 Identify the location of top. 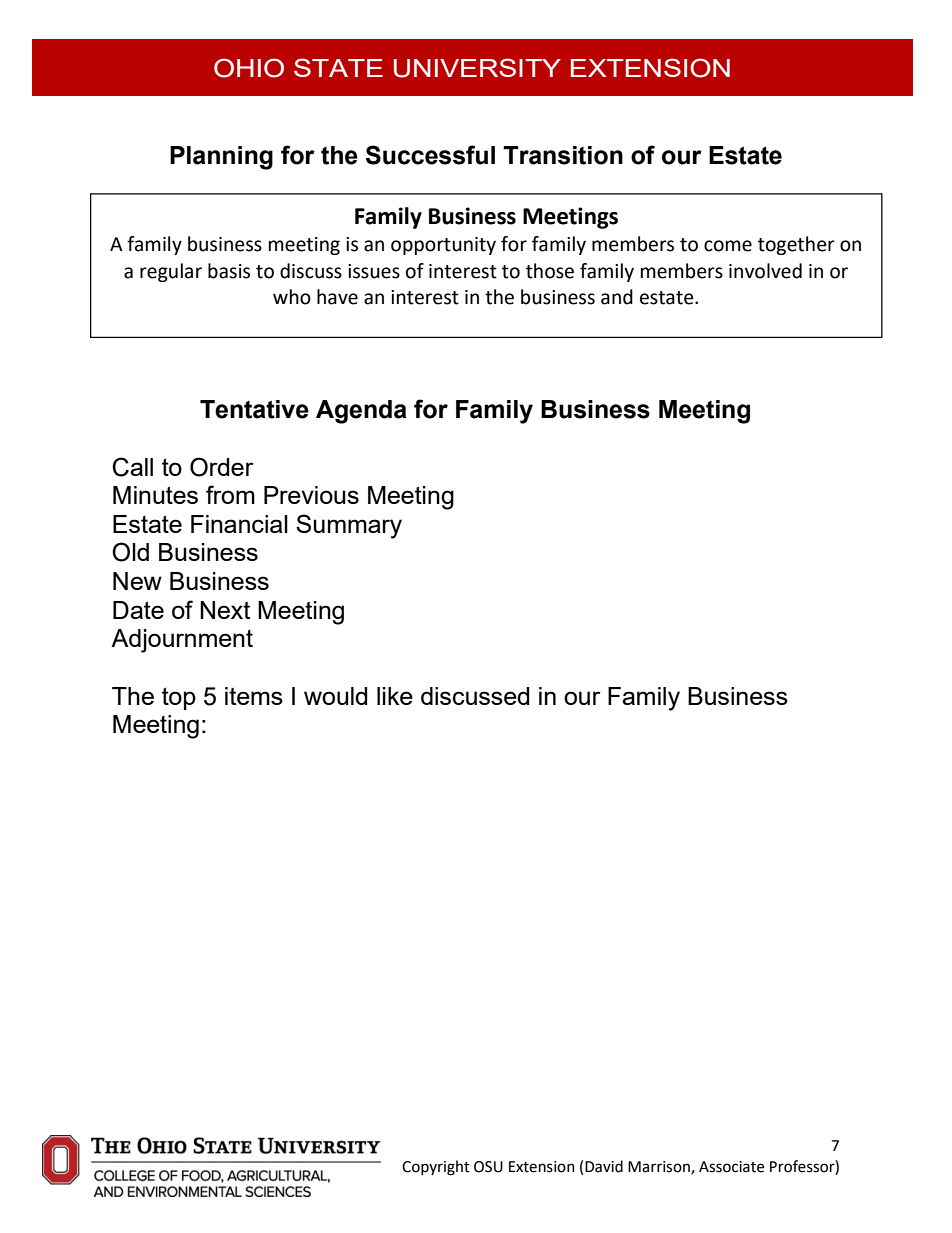
(179, 698).
